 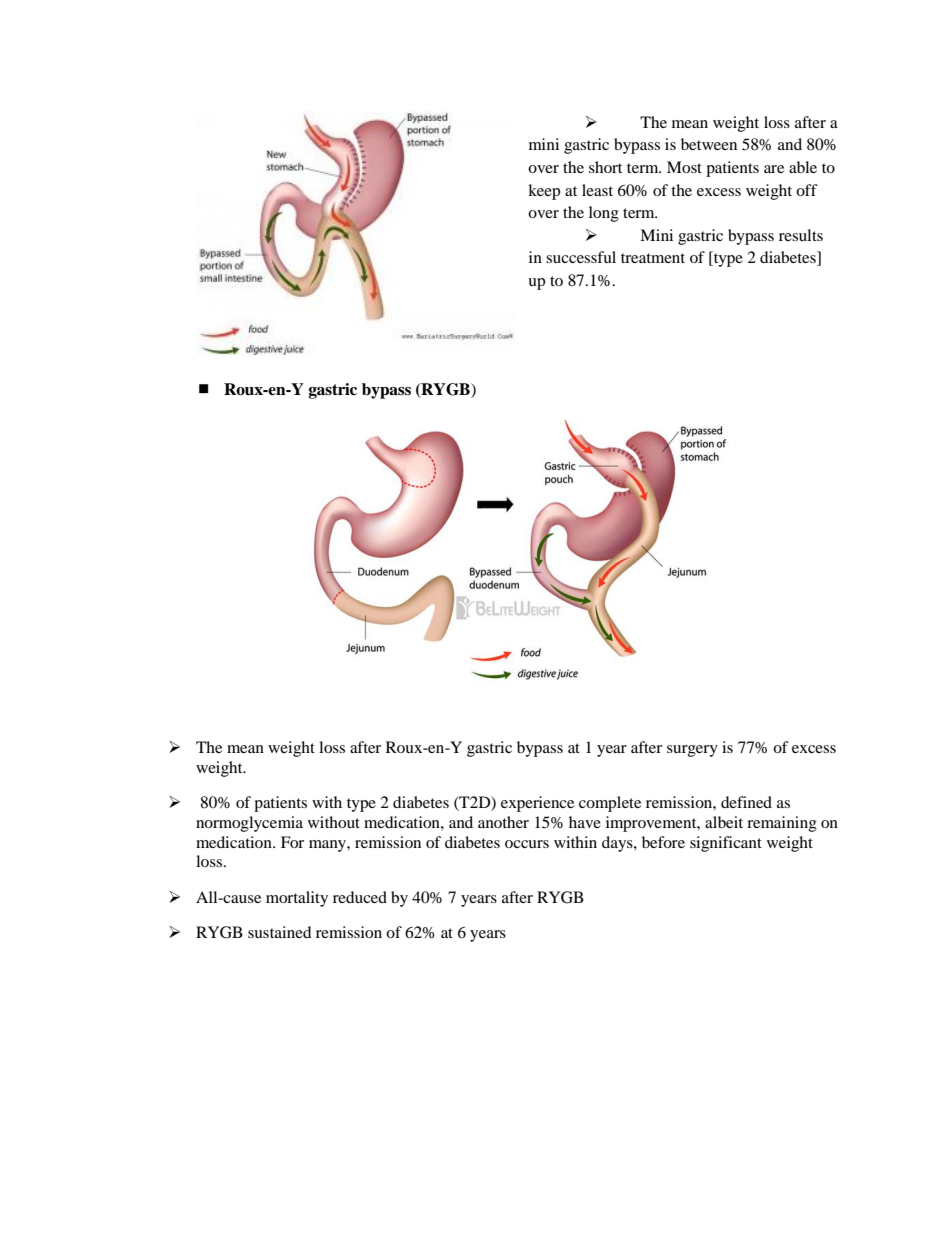 What do you see at coordinates (597, 190) in the screenshot?
I see `least` at bounding box center [597, 190].
